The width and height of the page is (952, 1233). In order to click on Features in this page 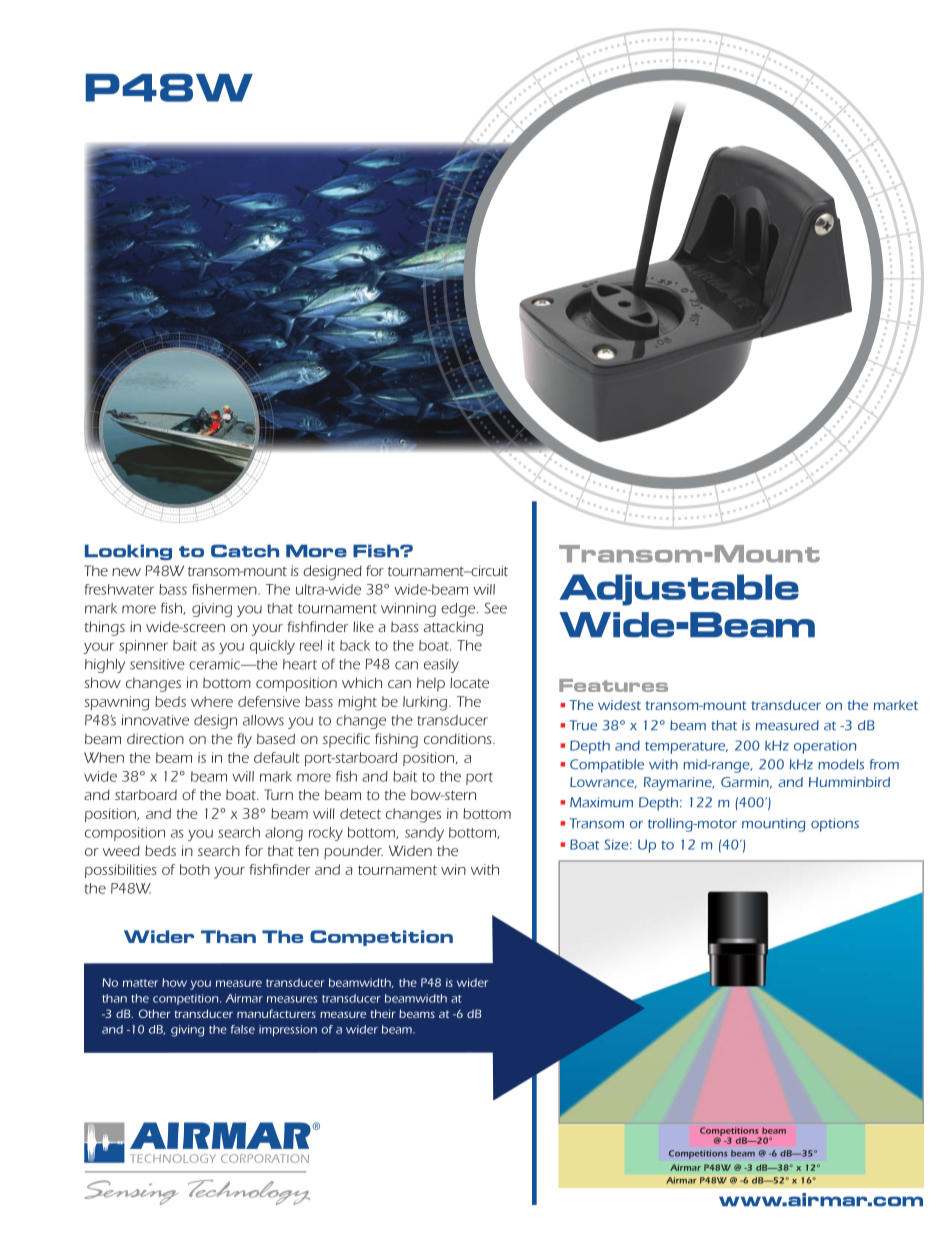, I will do `click(613, 685)`.
